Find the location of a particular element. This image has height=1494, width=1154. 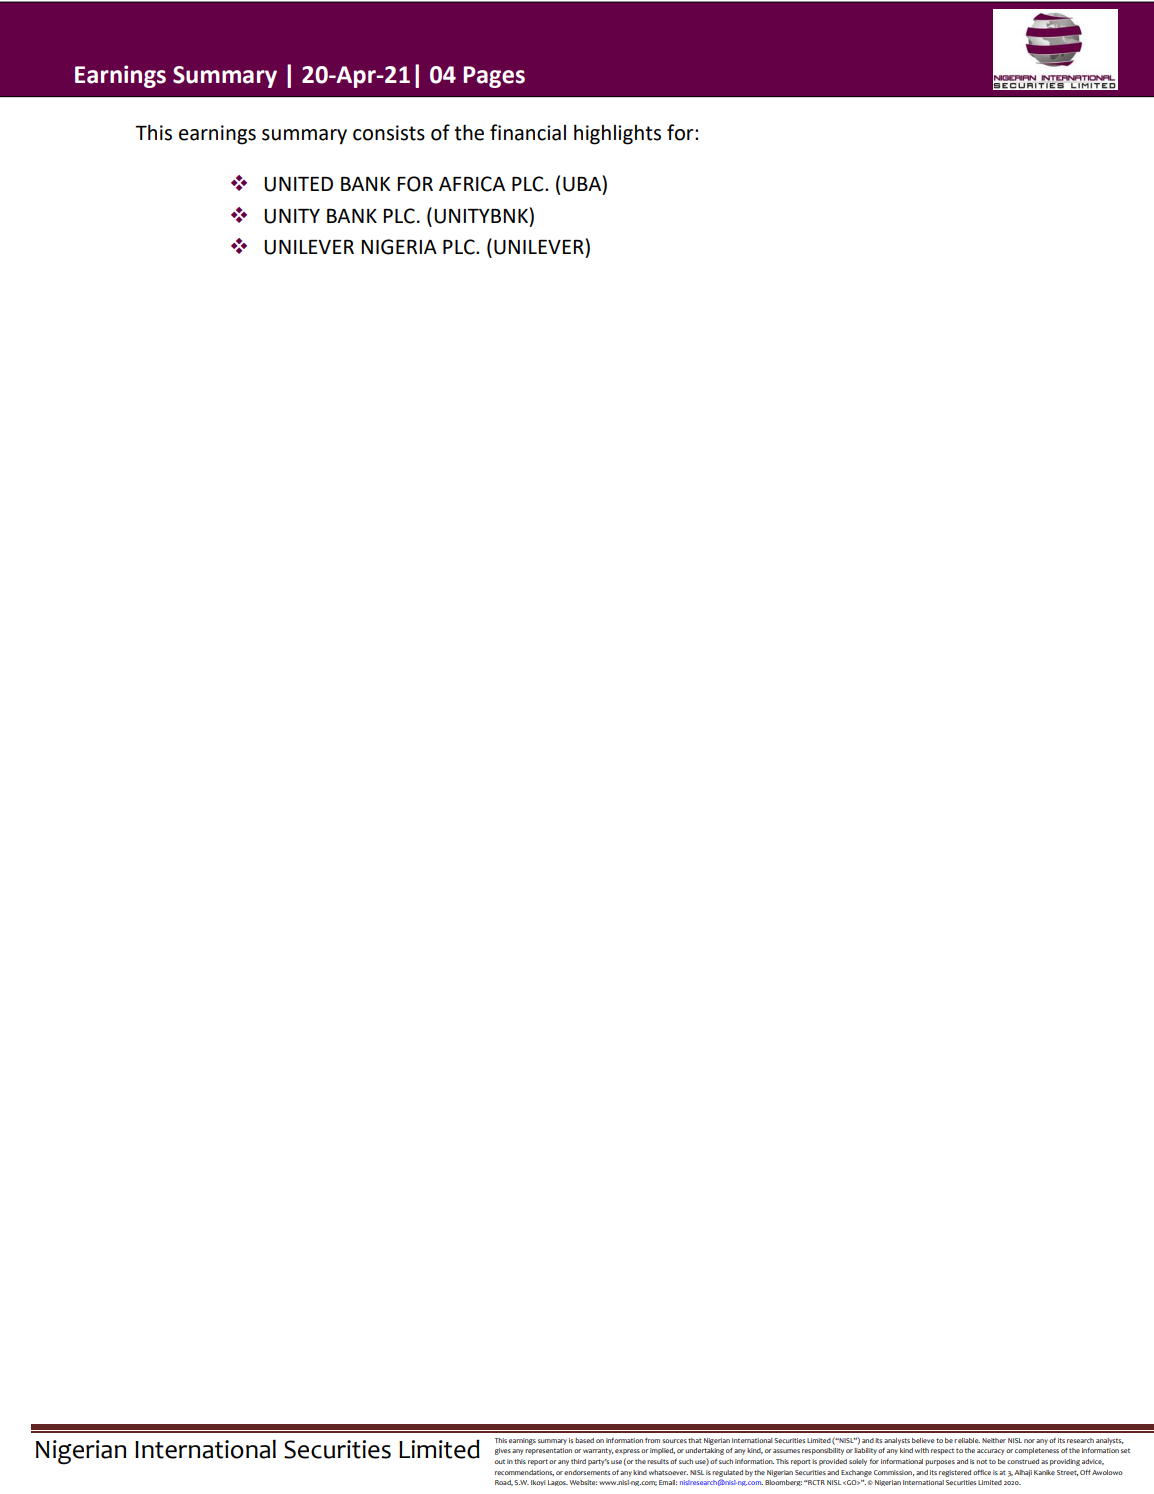

UNITED is located at coordinates (298, 184).
